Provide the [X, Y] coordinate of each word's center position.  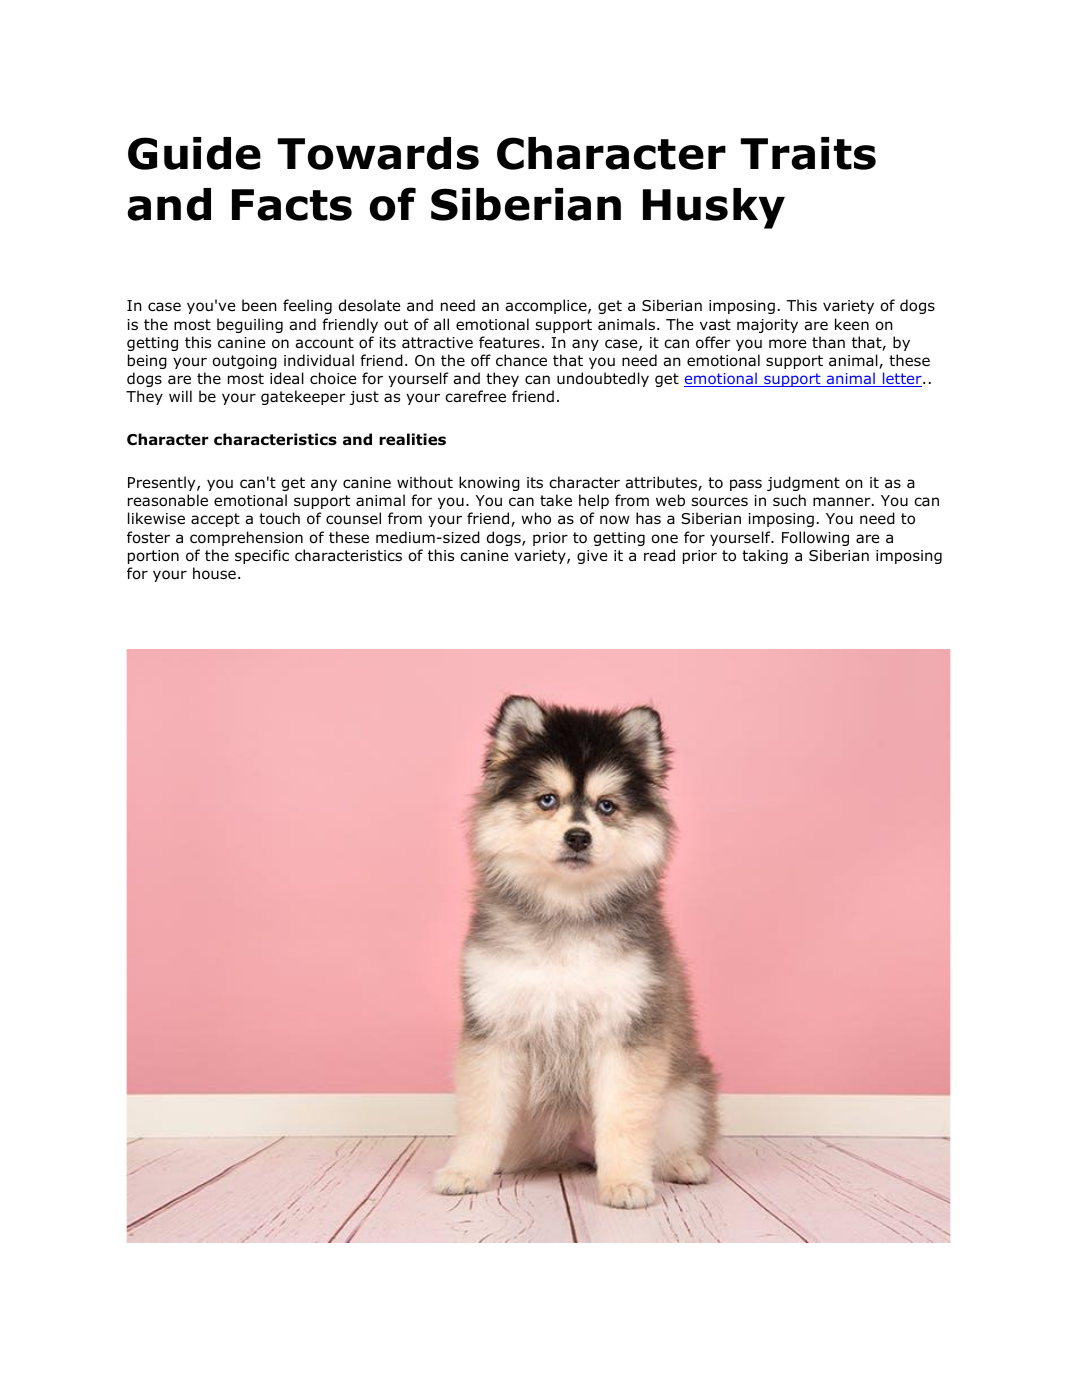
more [788, 344]
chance [521, 360]
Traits [808, 153]
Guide [194, 153]
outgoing [244, 362]
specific [262, 556]
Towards [378, 153]
